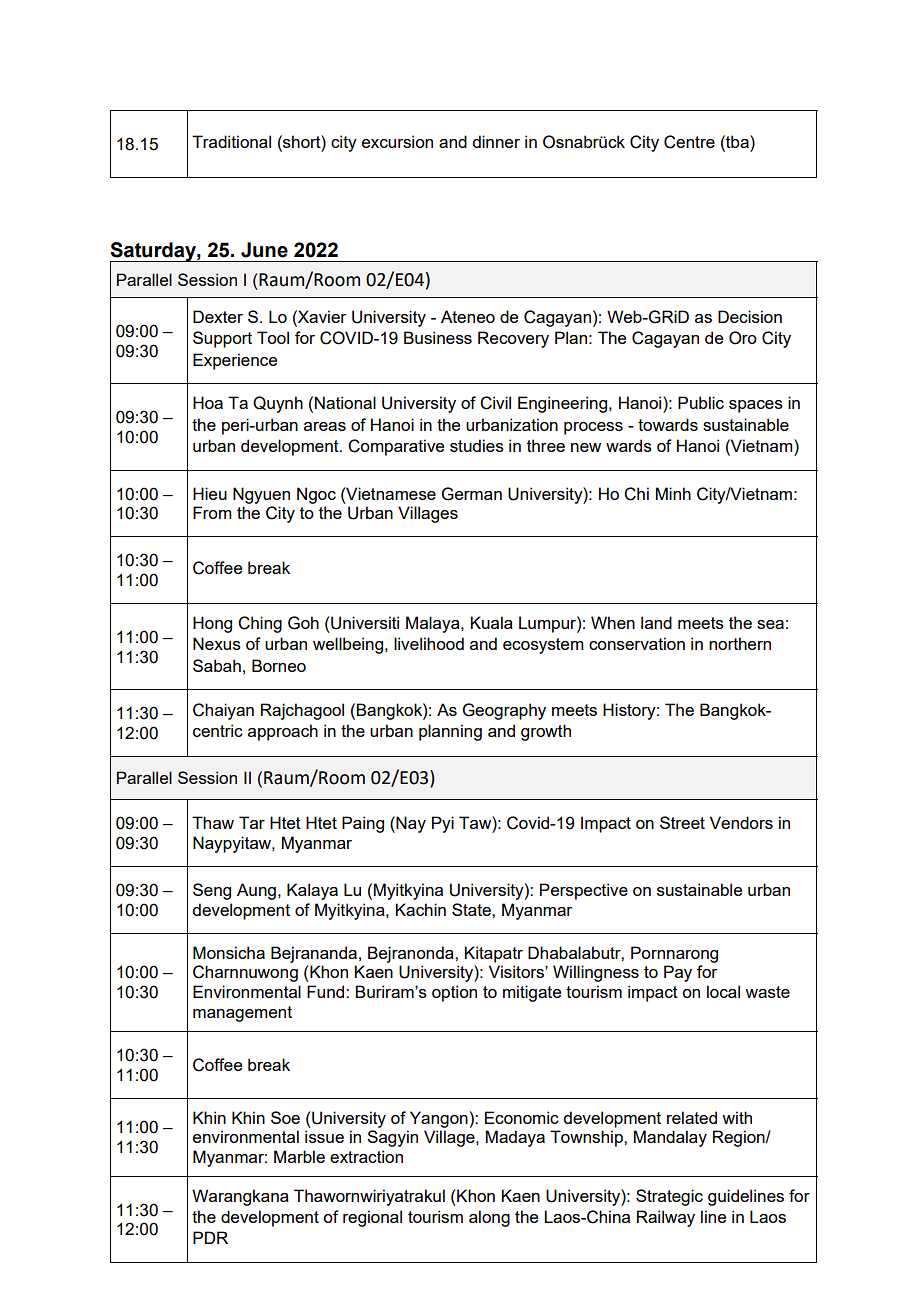 This screenshot has height=1308, width=924. What do you see at coordinates (504, 711) in the screenshot?
I see `Geography` at bounding box center [504, 711].
